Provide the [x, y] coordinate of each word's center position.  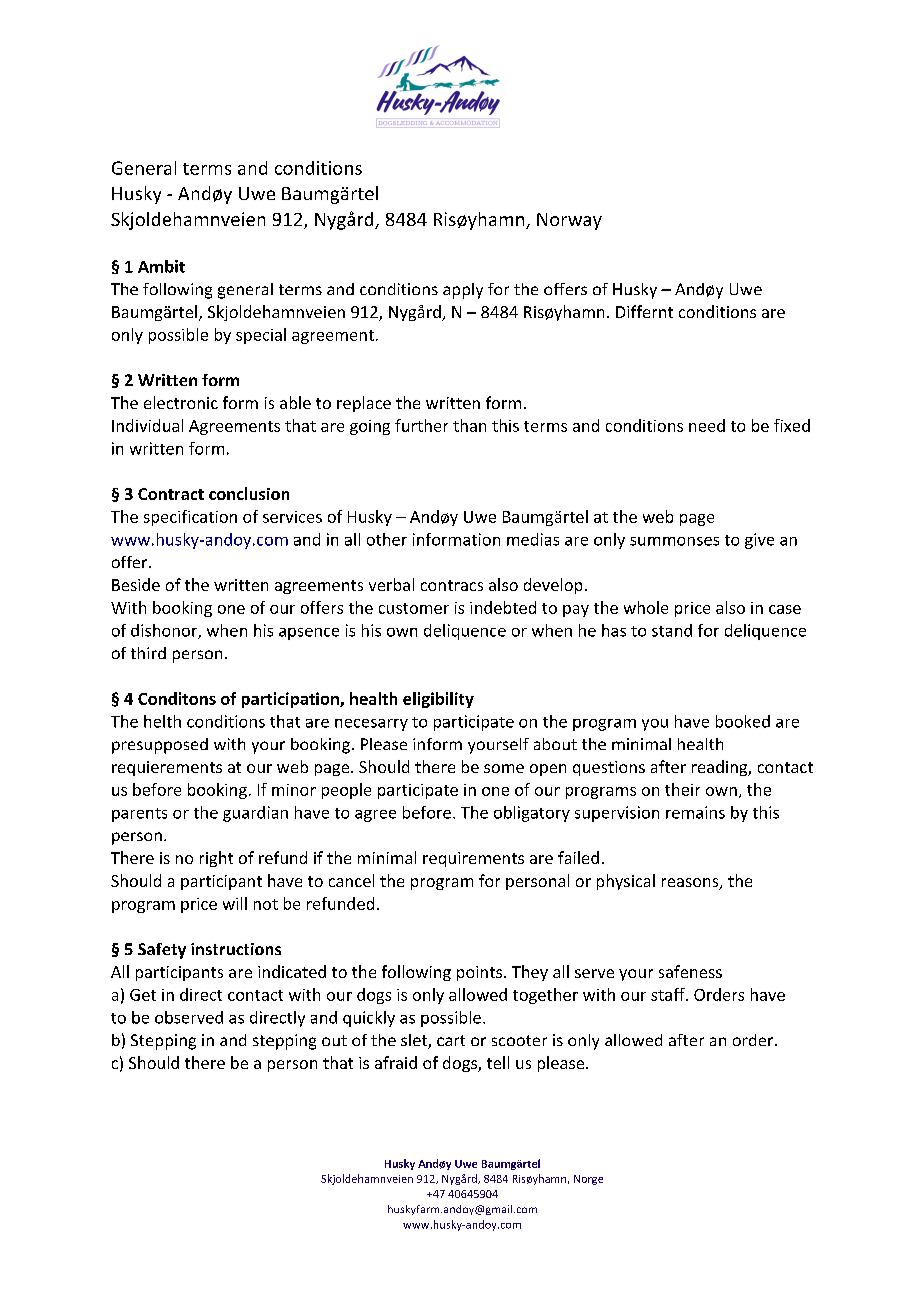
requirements [473, 859]
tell [498, 1062]
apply [463, 291]
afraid [396, 1062]
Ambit [161, 266]
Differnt [644, 311]
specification [190, 518]
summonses [674, 541]
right [216, 859]
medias [533, 539]
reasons [691, 884]
